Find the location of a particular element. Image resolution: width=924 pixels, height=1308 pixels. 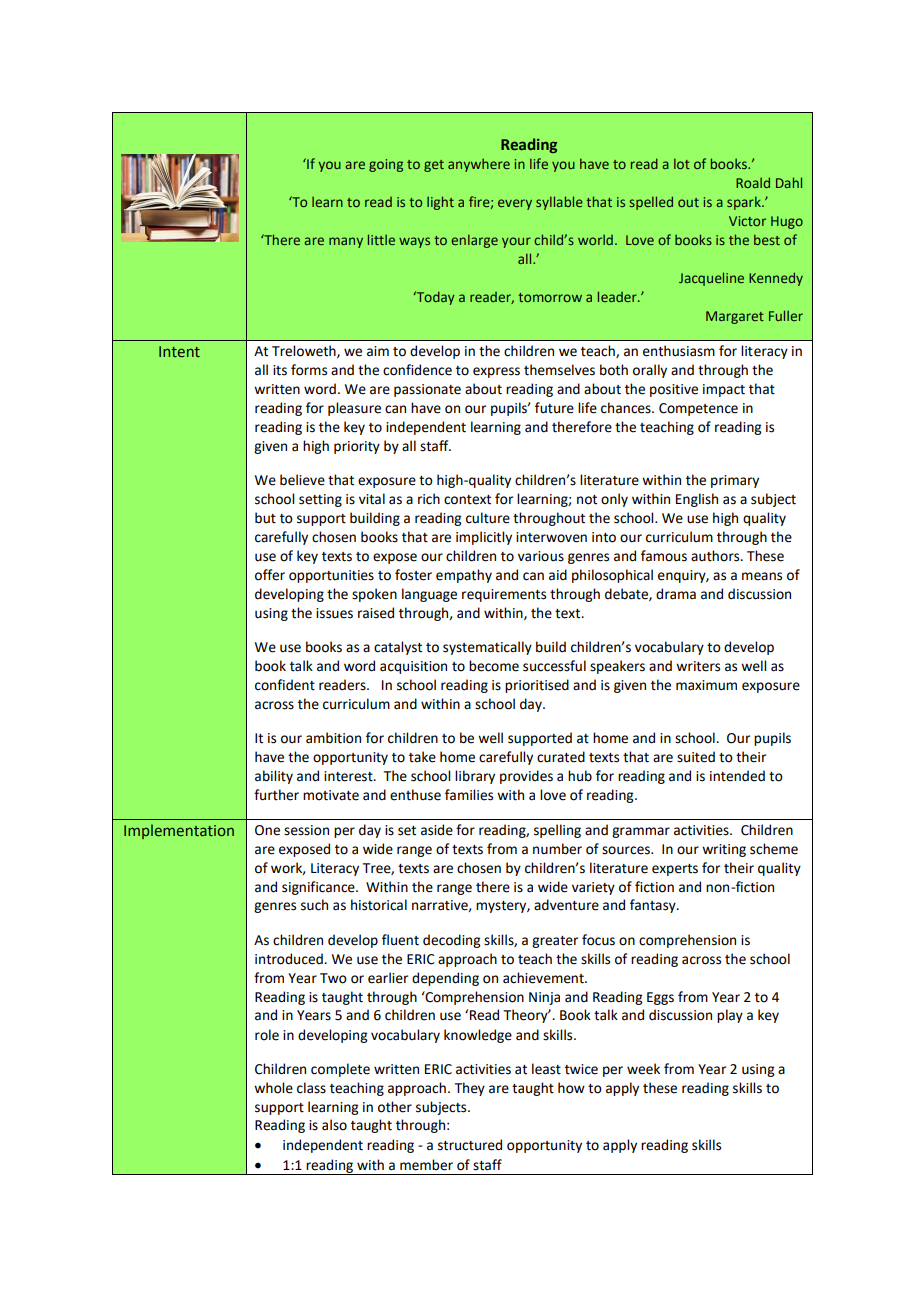

its is located at coordinates (280, 370).
